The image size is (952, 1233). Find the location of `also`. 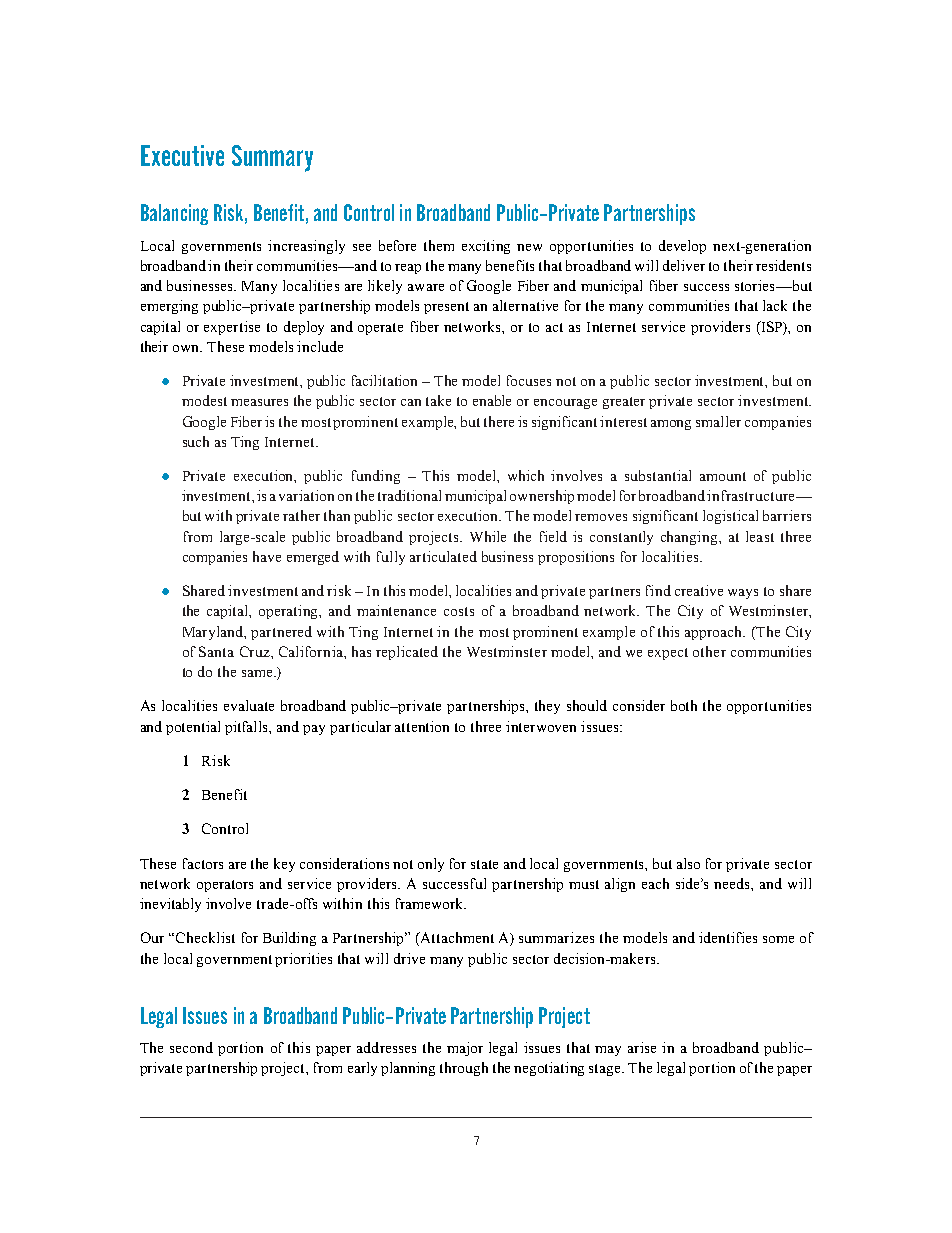

also is located at coordinates (688, 863).
